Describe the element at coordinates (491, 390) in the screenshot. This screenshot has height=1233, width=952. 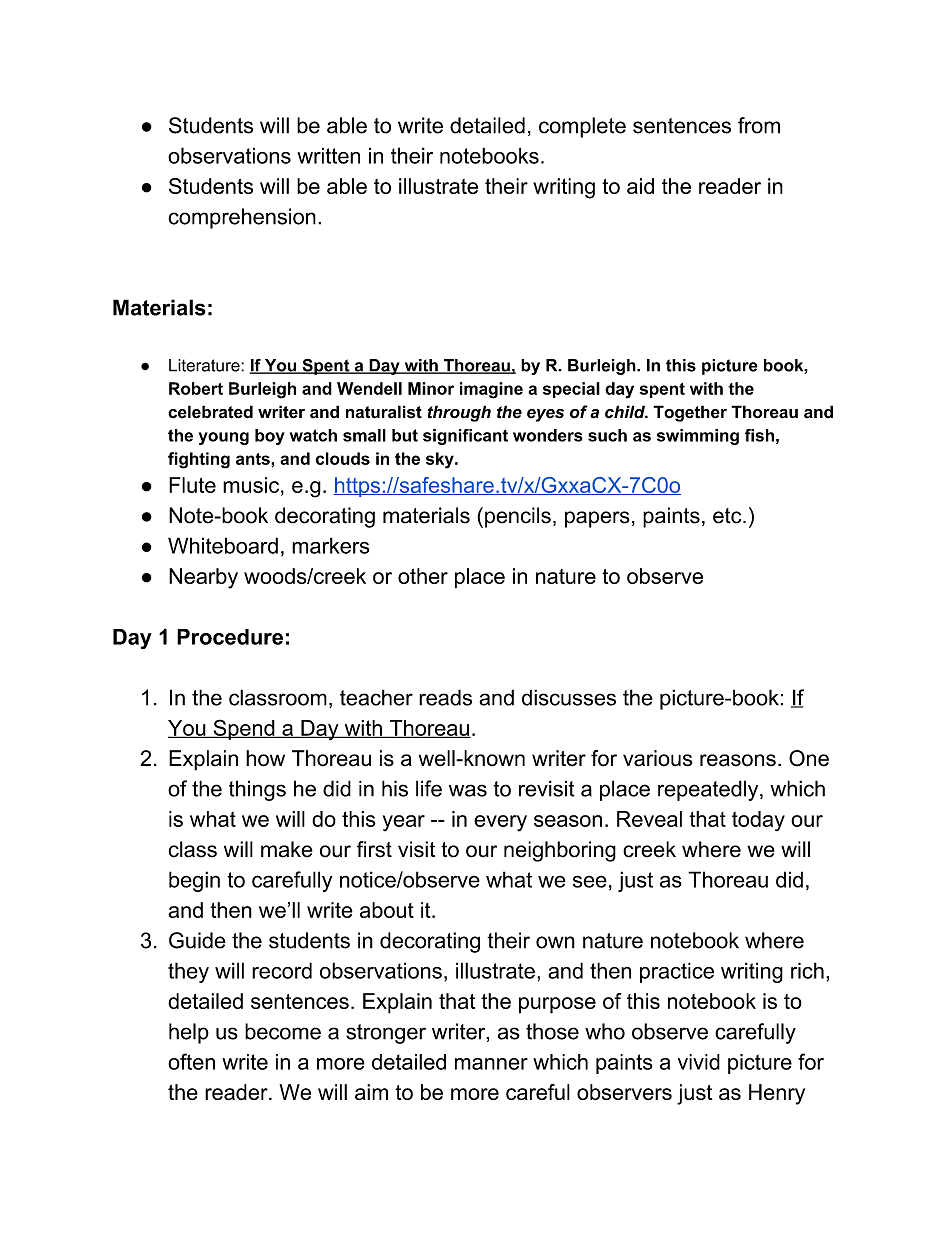
I see `imagine` at that location.
